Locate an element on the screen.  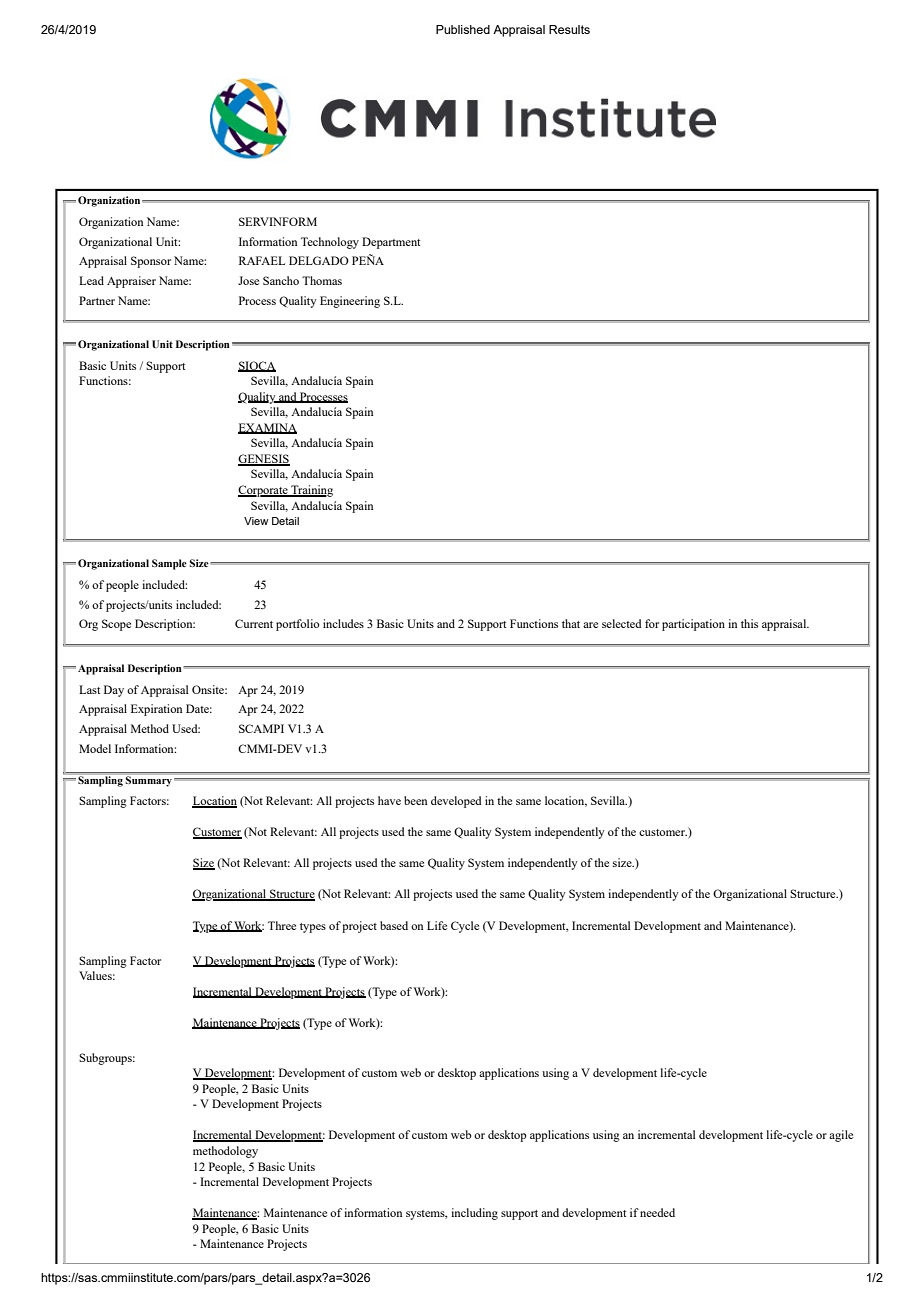
participation is located at coordinates (693, 625).
